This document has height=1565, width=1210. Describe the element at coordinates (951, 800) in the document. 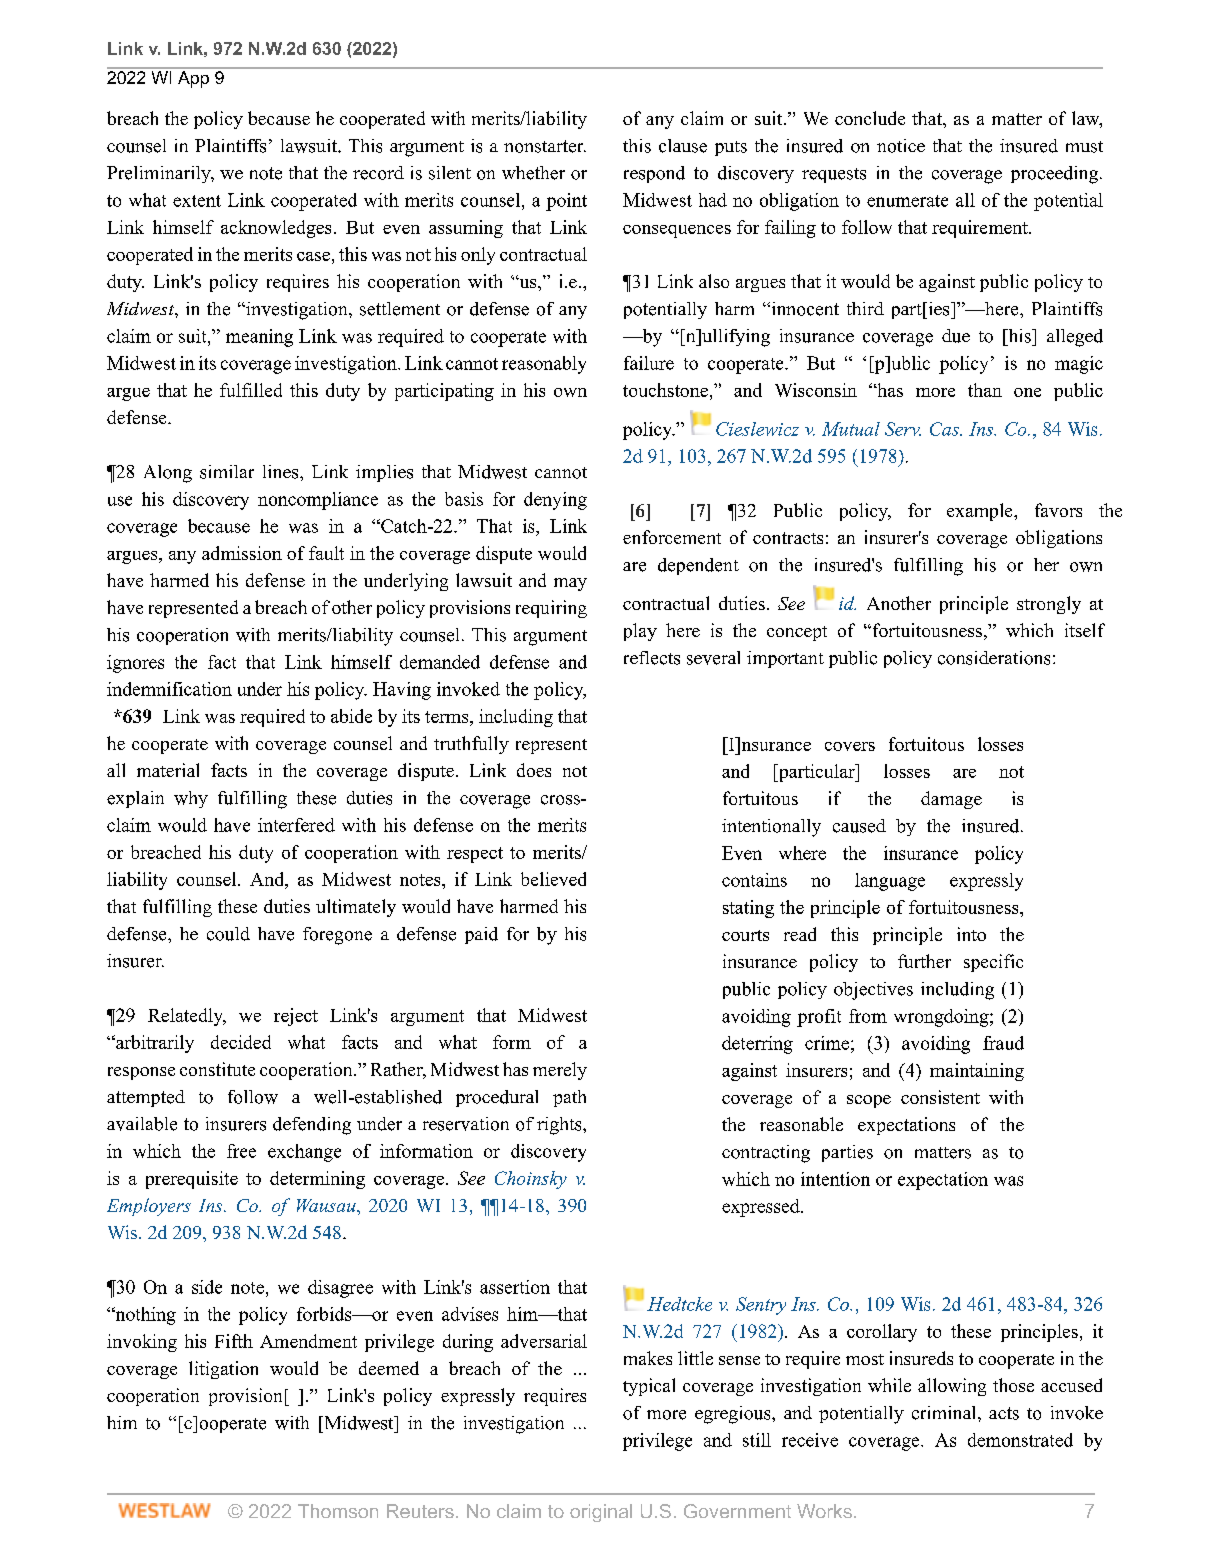

I see `damage` at that location.
